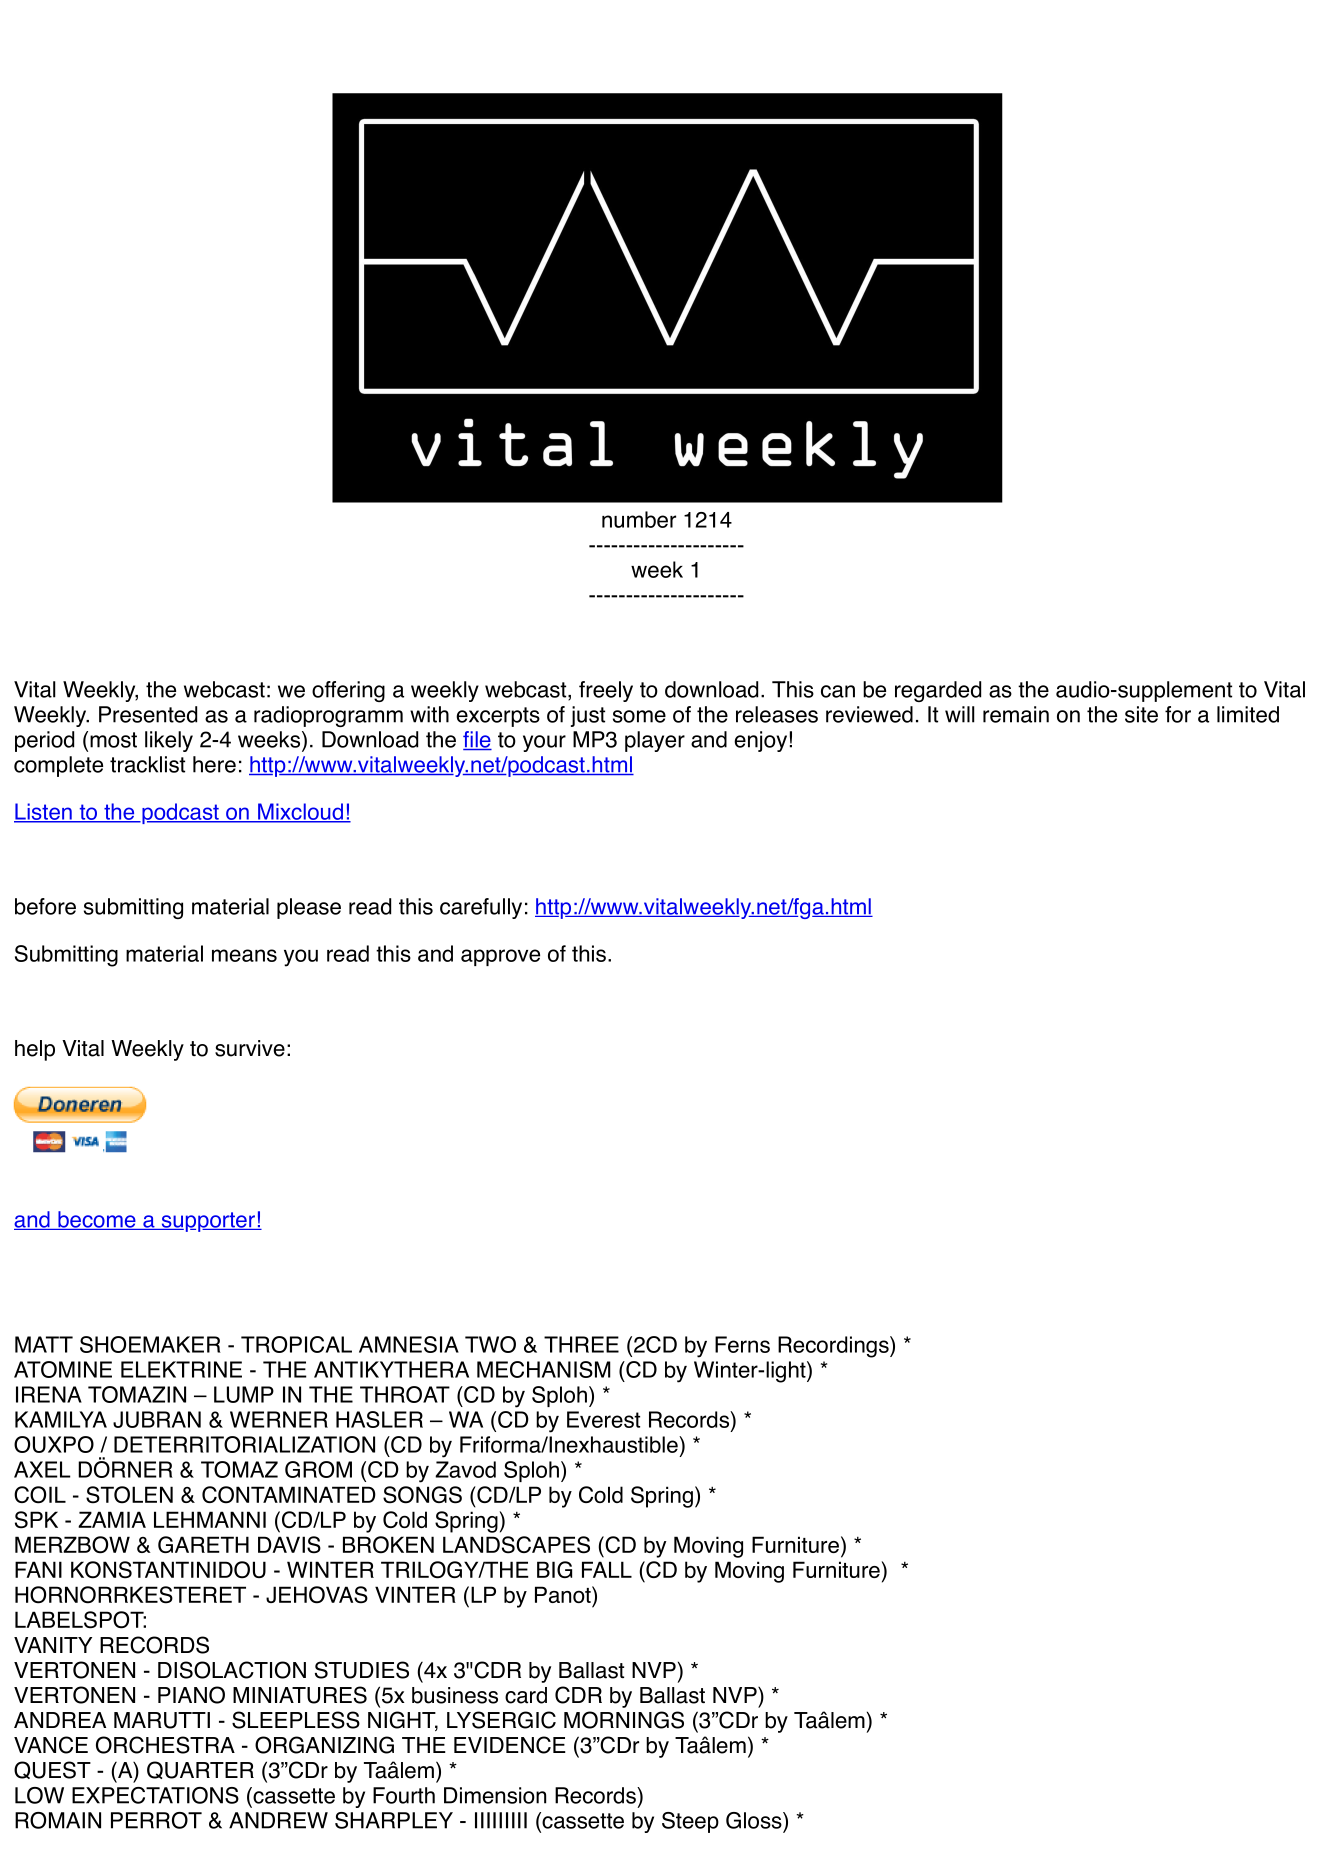  Describe the element at coordinates (742, 1344) in the page. I see `Ferns` at that location.
